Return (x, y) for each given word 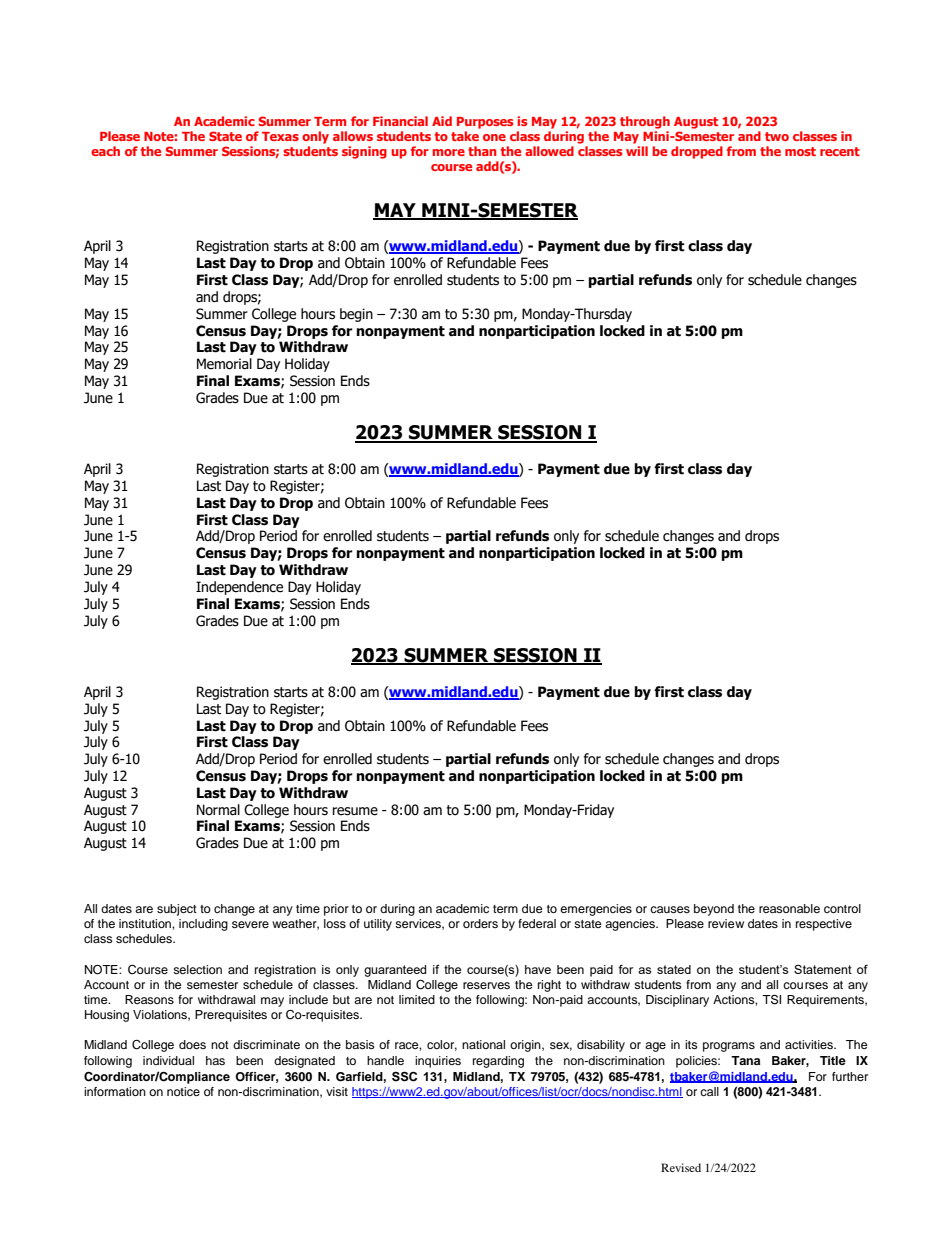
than (482, 151)
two (777, 136)
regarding (498, 1062)
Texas (280, 136)
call (709, 1091)
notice (183, 1091)
